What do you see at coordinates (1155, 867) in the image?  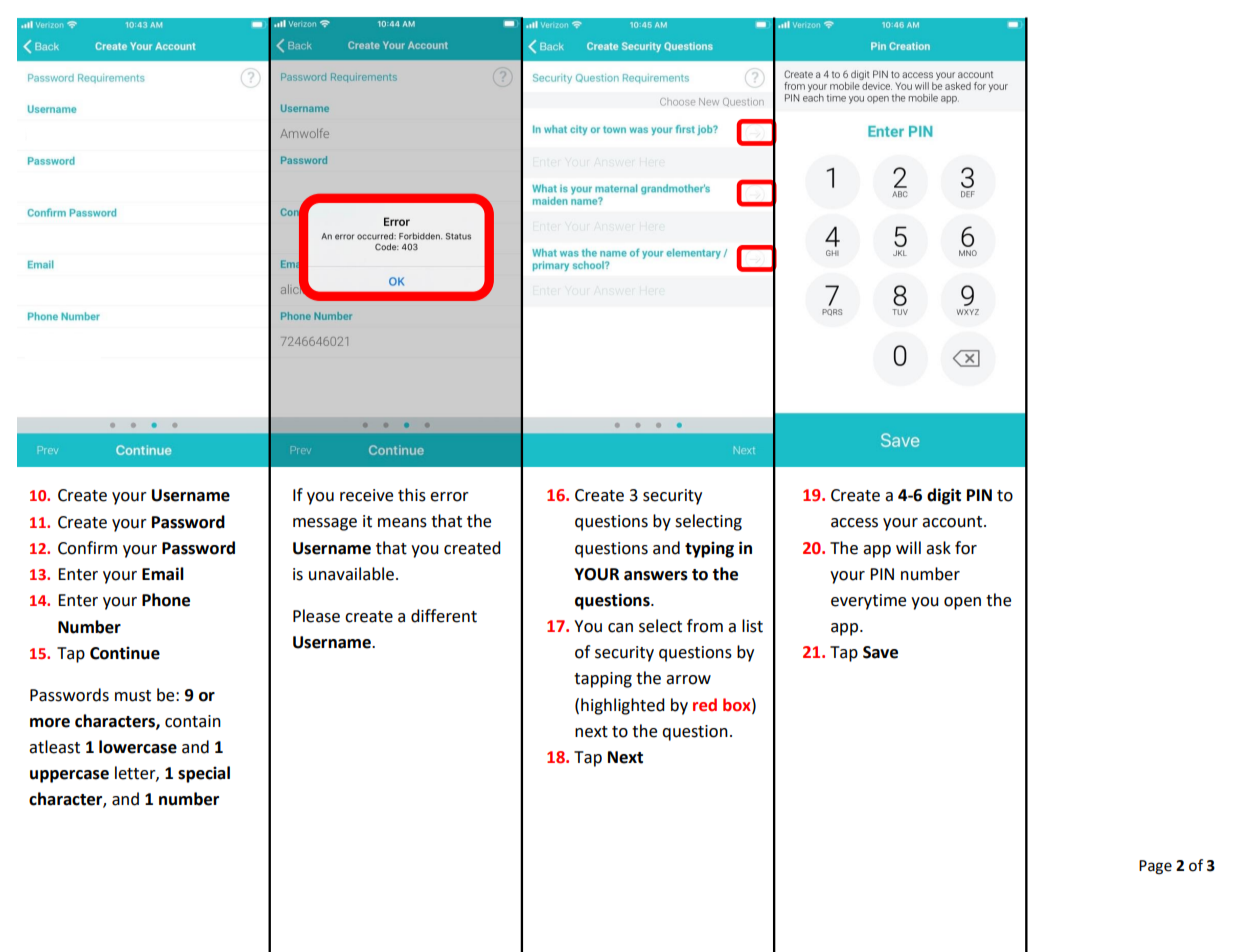 I see `Page` at bounding box center [1155, 867].
